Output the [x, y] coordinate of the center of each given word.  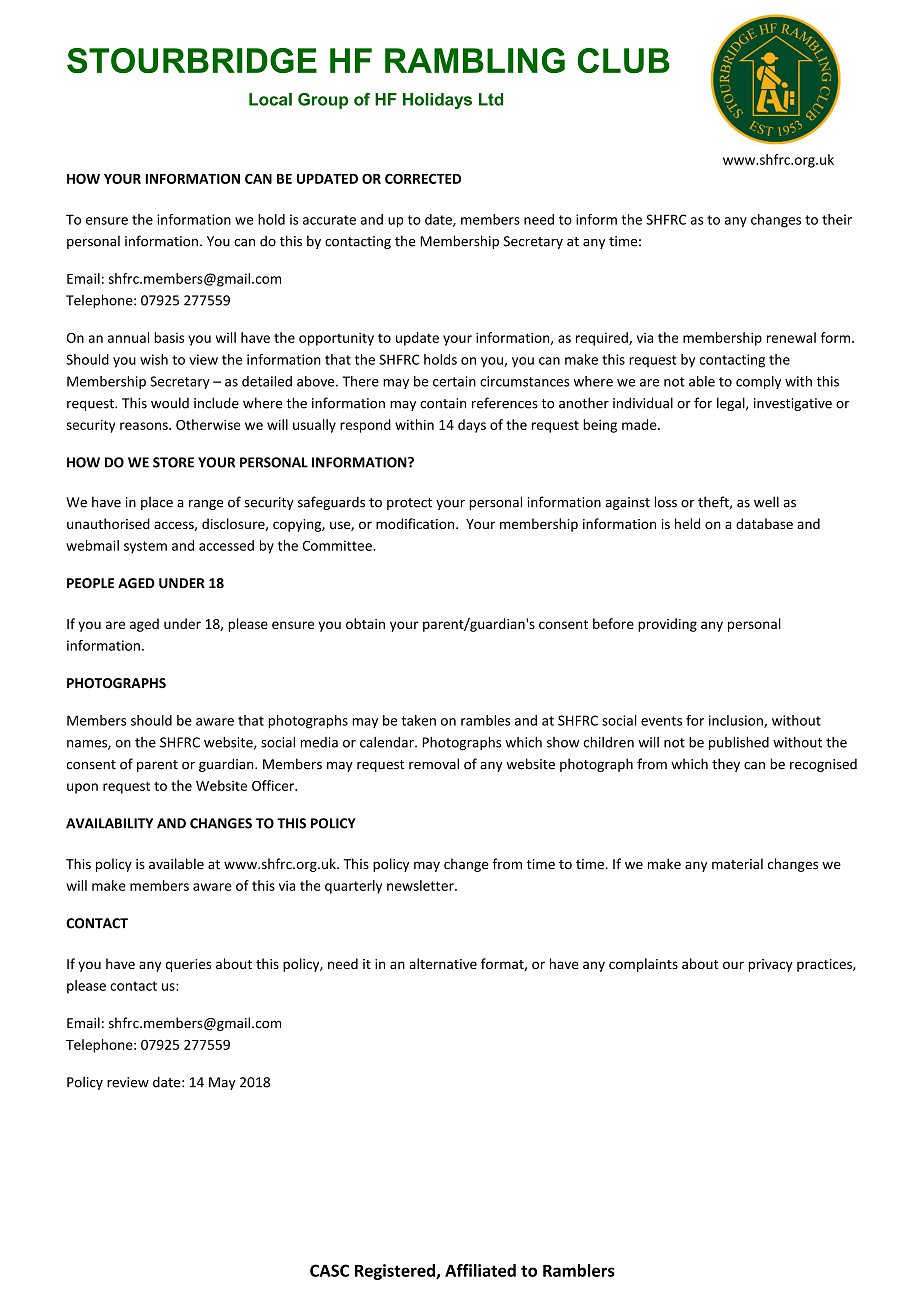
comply [758, 382]
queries [188, 965]
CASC [329, 1270]
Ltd [491, 99]
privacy [770, 965]
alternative [443, 963]
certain [454, 381]
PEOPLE [90, 583]
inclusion [737, 721]
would [170, 403]
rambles [485, 720]
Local [270, 99]
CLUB [623, 60]
